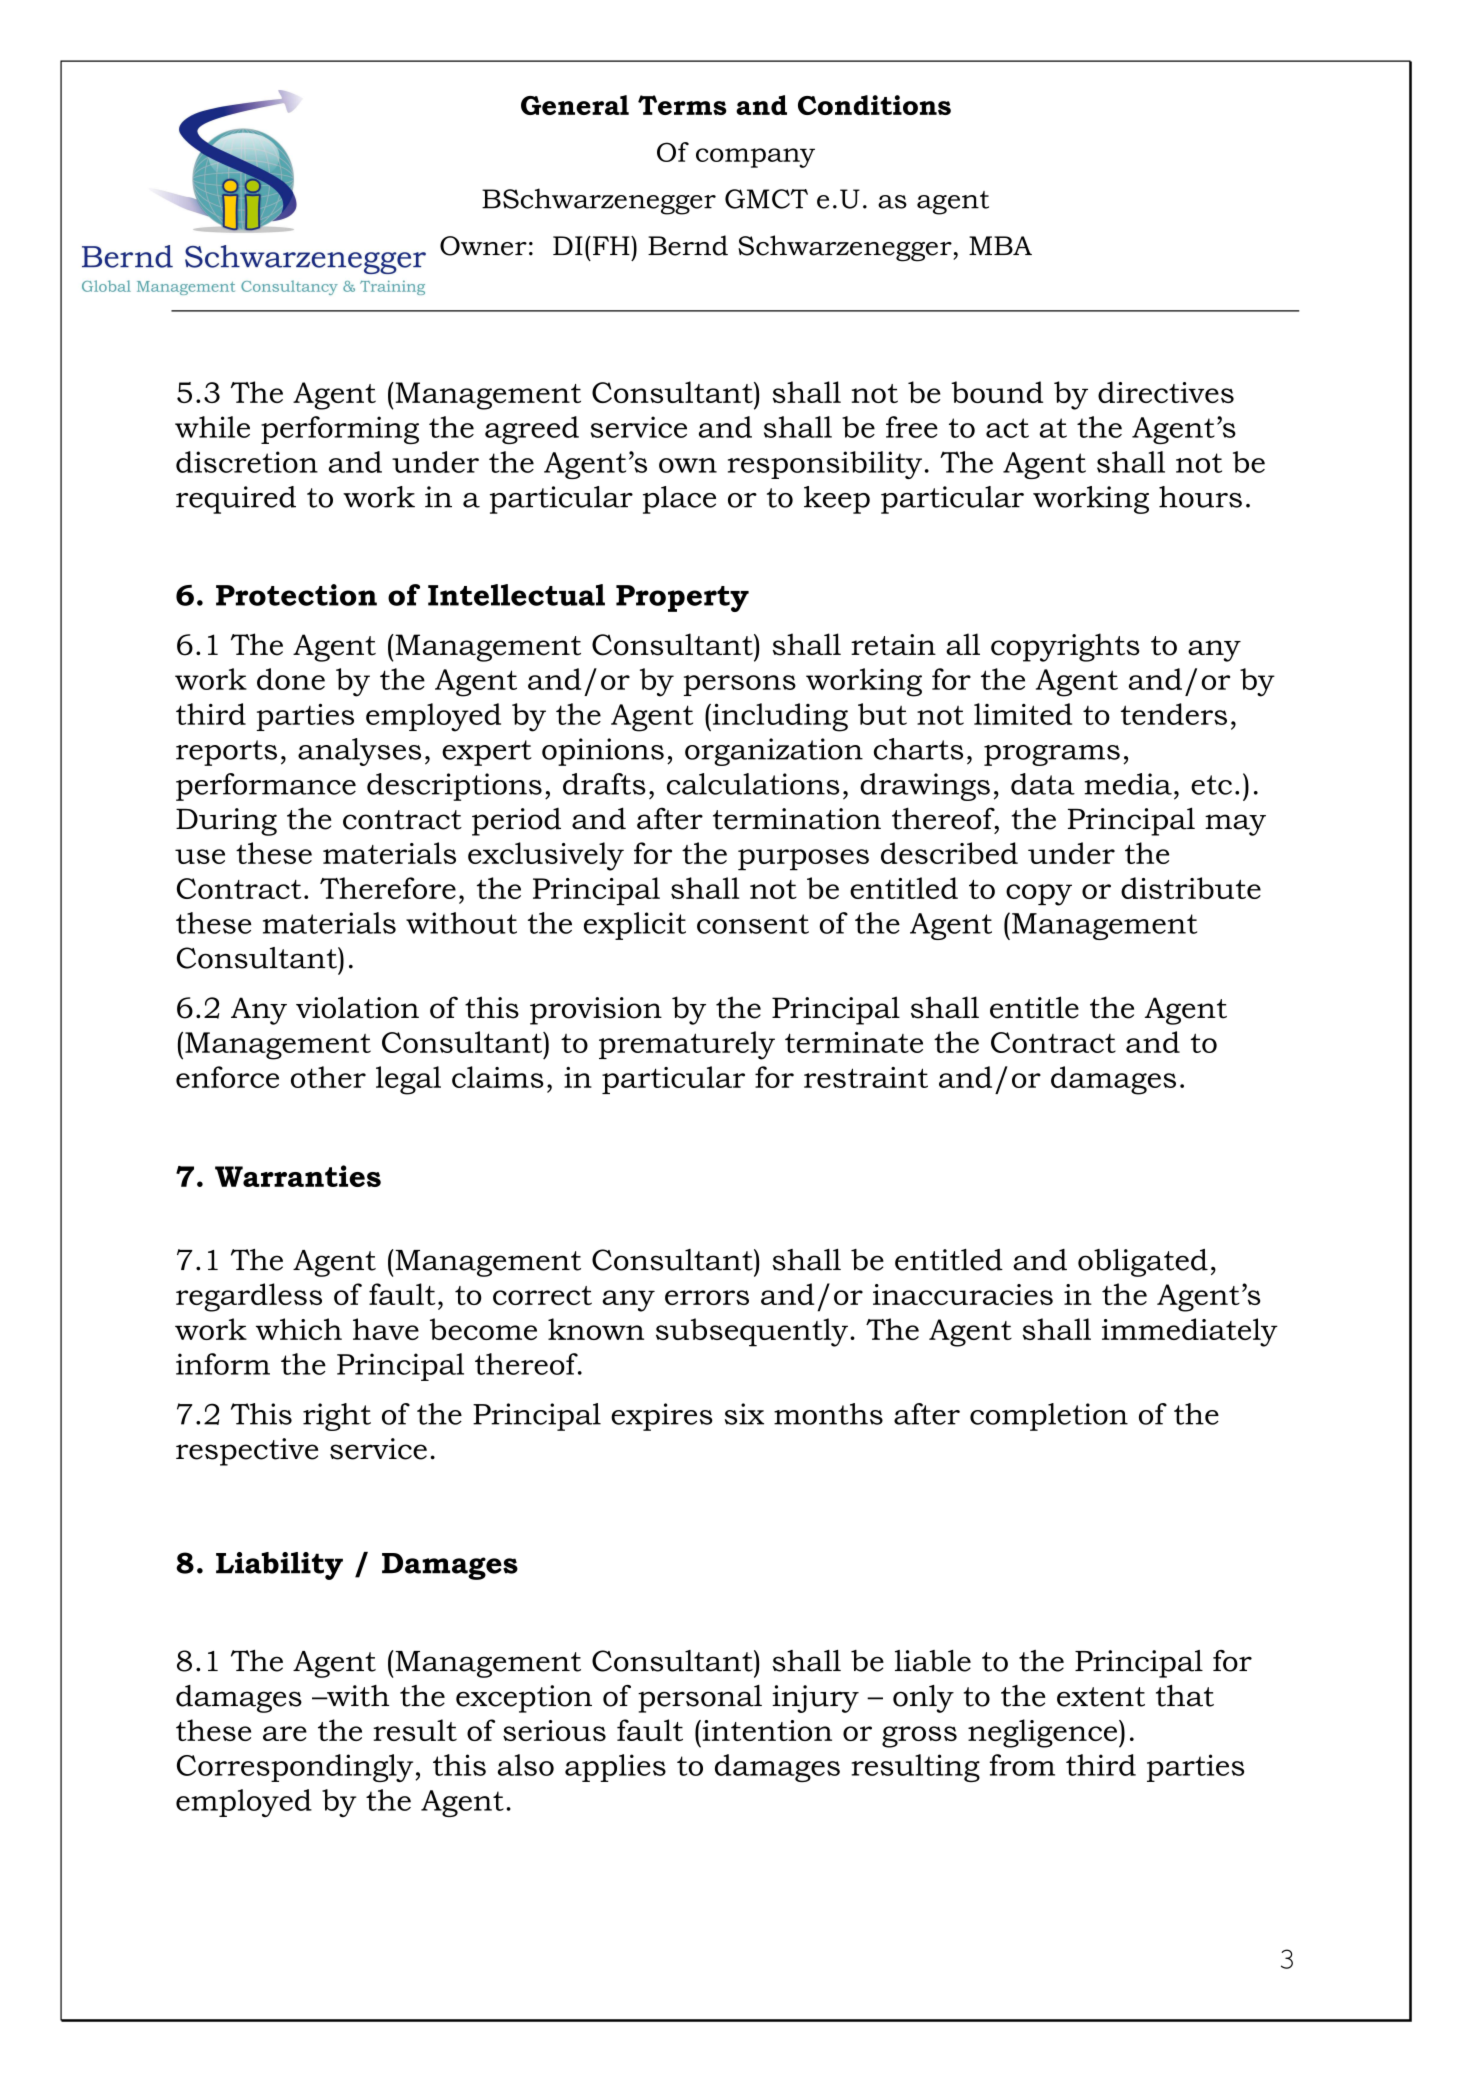 This screenshot has height=2081, width=1471. I want to click on distribute, so click(1191, 888).
